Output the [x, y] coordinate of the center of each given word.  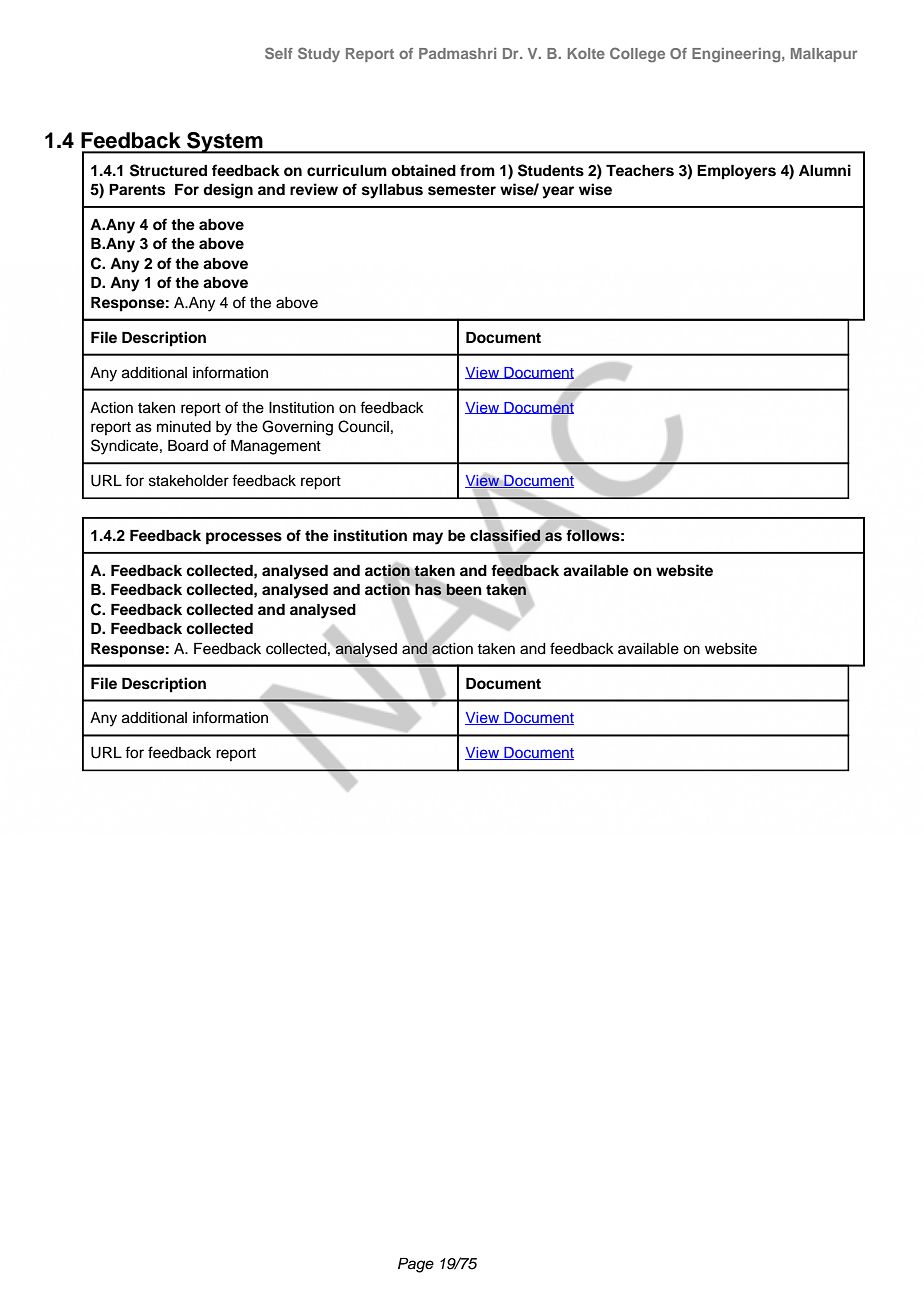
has [428, 589]
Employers [736, 172]
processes [244, 538]
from [477, 170]
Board [188, 446]
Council [363, 426]
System [225, 143]
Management [276, 447]
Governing [297, 428]
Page [416, 1265]
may [428, 538]
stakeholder [189, 481]
